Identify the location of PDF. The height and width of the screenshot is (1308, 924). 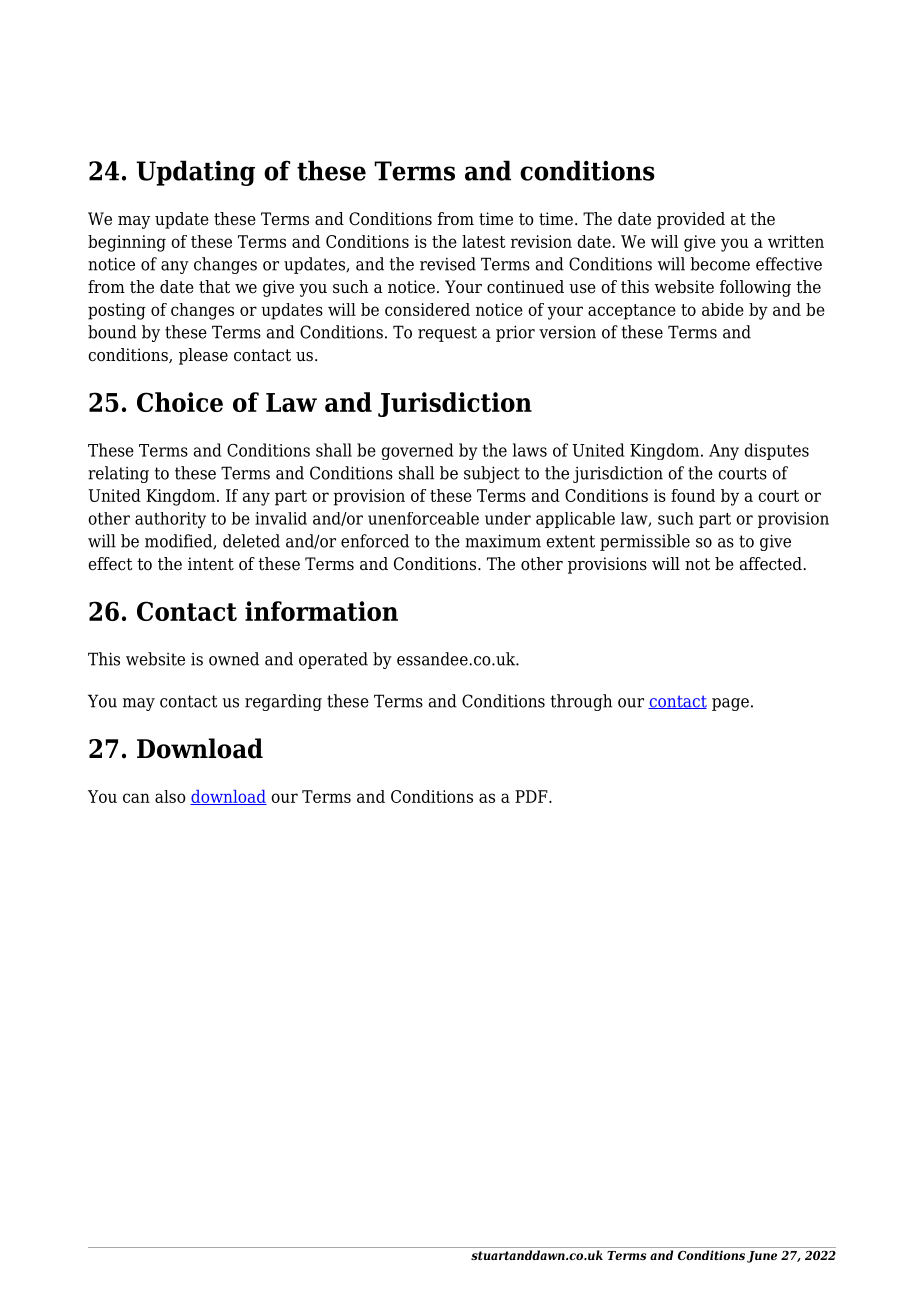
(532, 796).
